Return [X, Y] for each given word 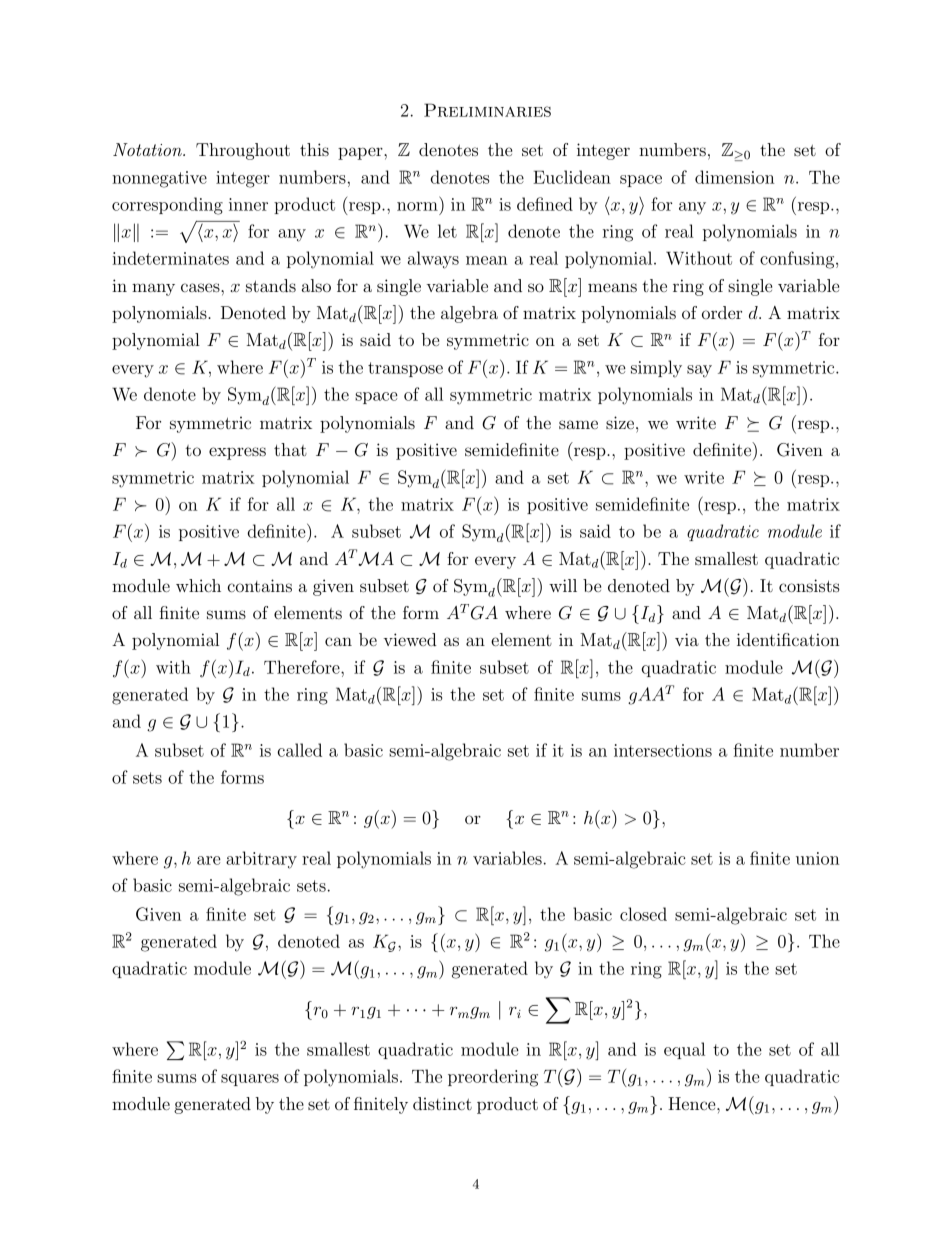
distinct [442, 1103]
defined [545, 204]
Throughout [243, 151]
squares [250, 1080]
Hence [693, 1103]
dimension [734, 177]
